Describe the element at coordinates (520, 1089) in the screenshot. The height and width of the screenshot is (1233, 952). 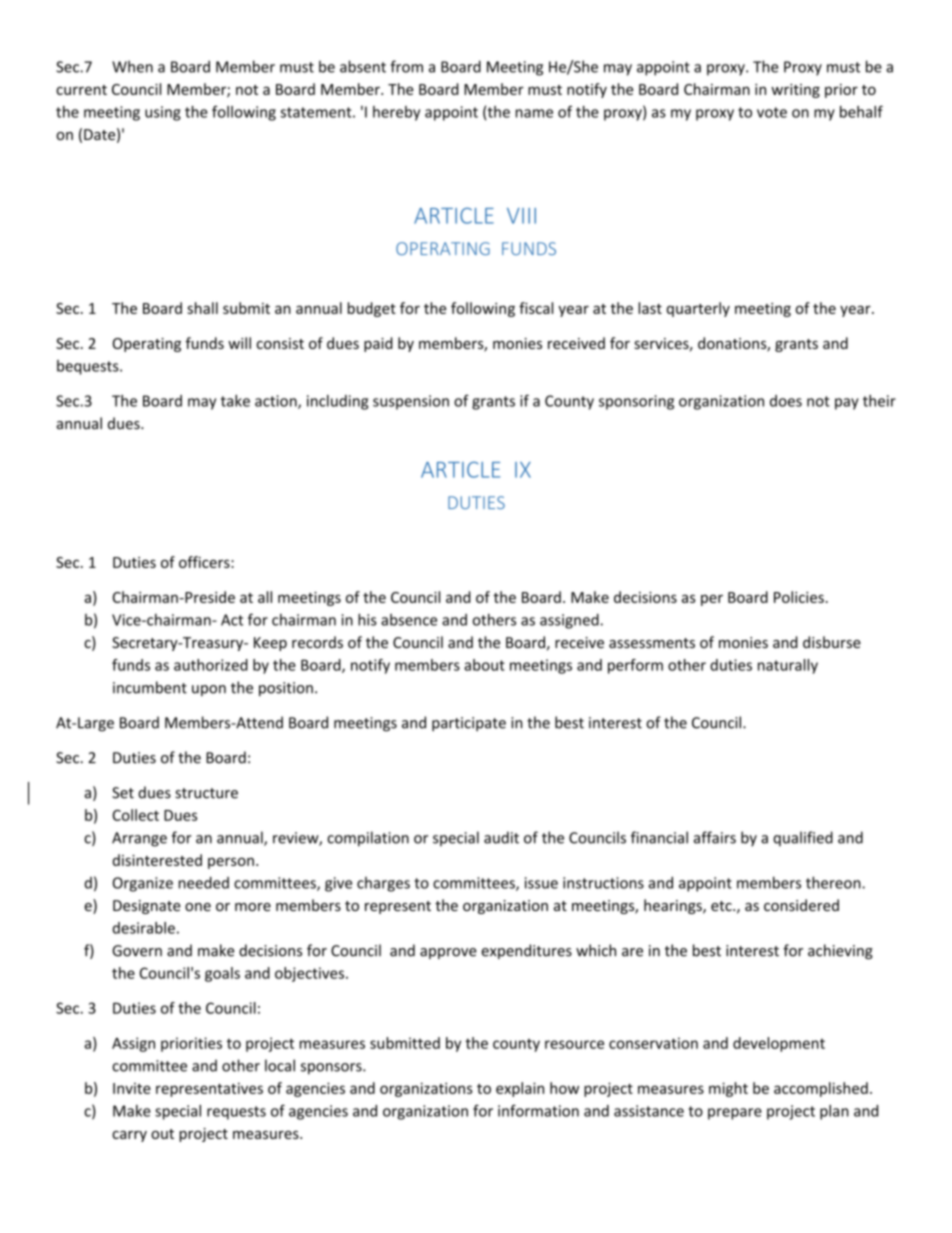
I see `explain` at that location.
